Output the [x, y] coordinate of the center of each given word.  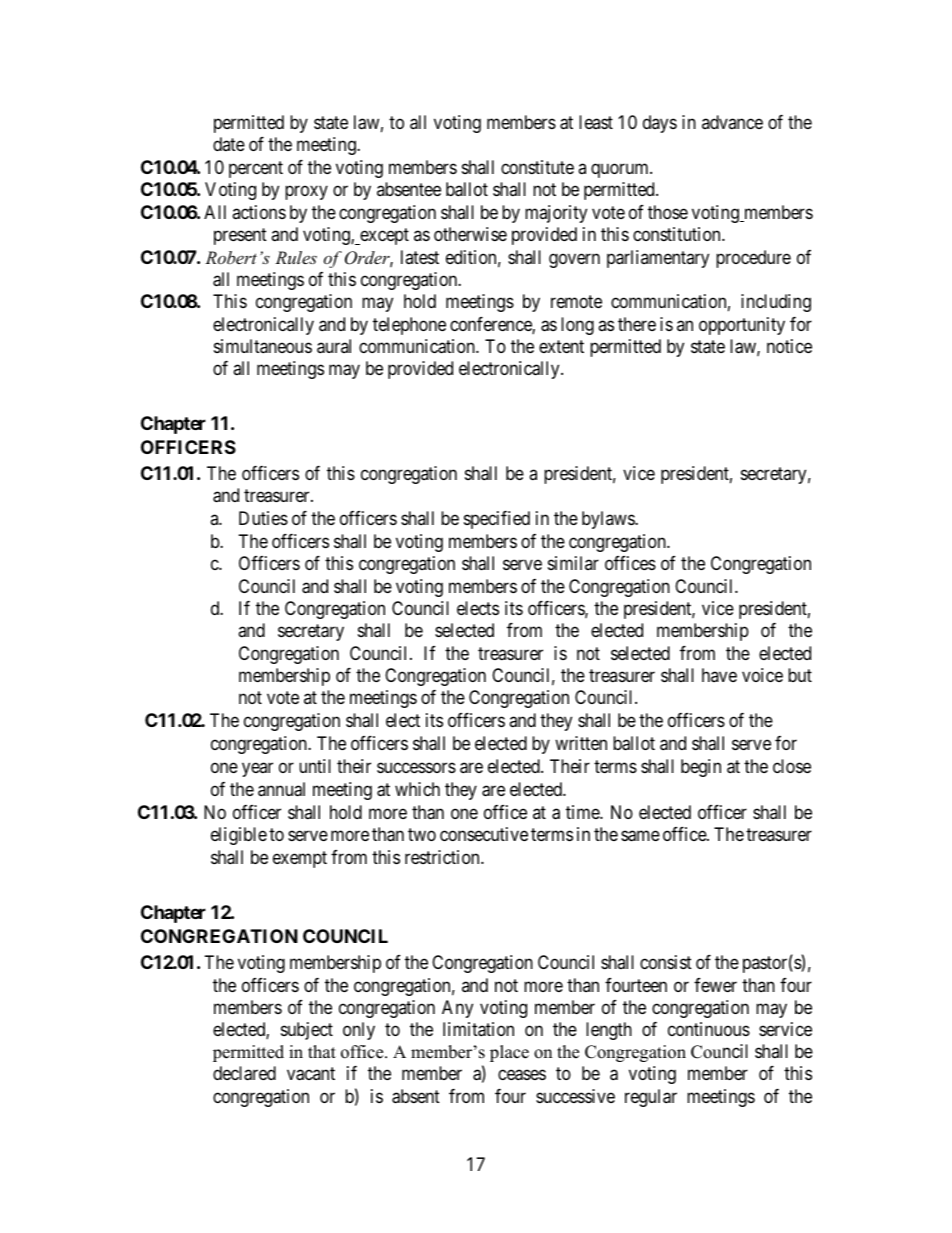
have [719, 675]
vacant [311, 1074]
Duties [263, 518]
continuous [709, 1029]
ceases [522, 1075]
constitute [537, 167]
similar [573, 563]
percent [256, 169]
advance [732, 122]
